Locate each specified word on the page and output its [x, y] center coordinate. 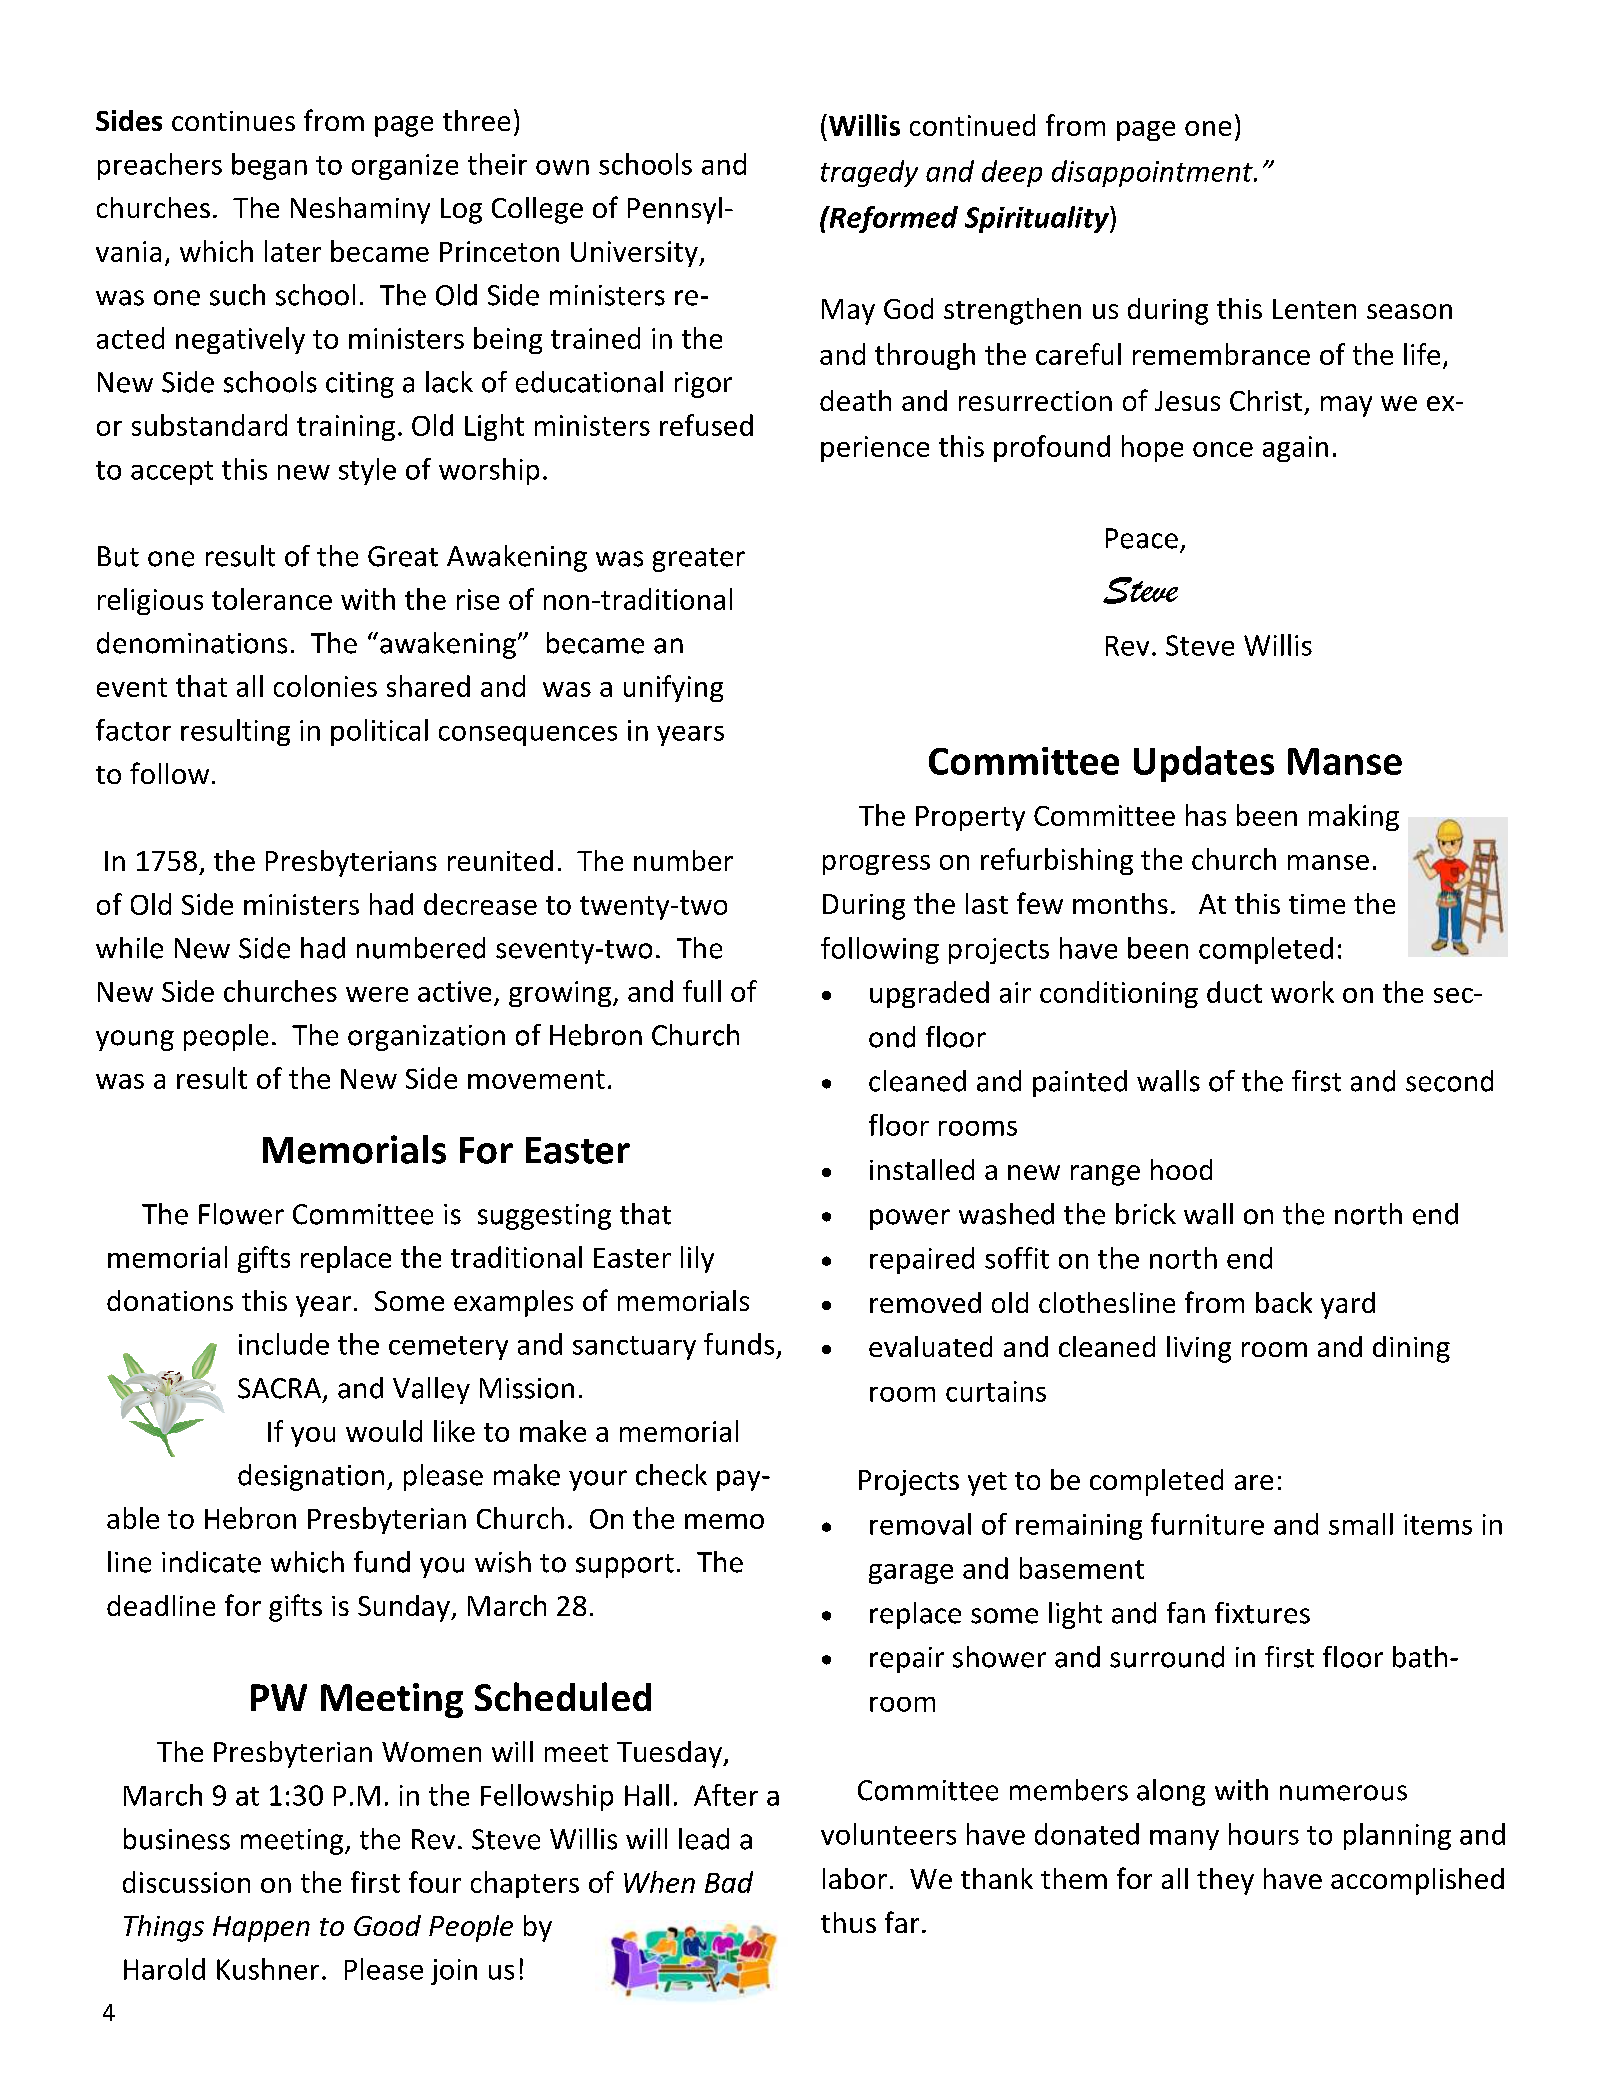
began [269, 166]
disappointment [1153, 173]
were [377, 994]
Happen [261, 1929]
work [1302, 992]
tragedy [869, 173]
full [702, 991]
